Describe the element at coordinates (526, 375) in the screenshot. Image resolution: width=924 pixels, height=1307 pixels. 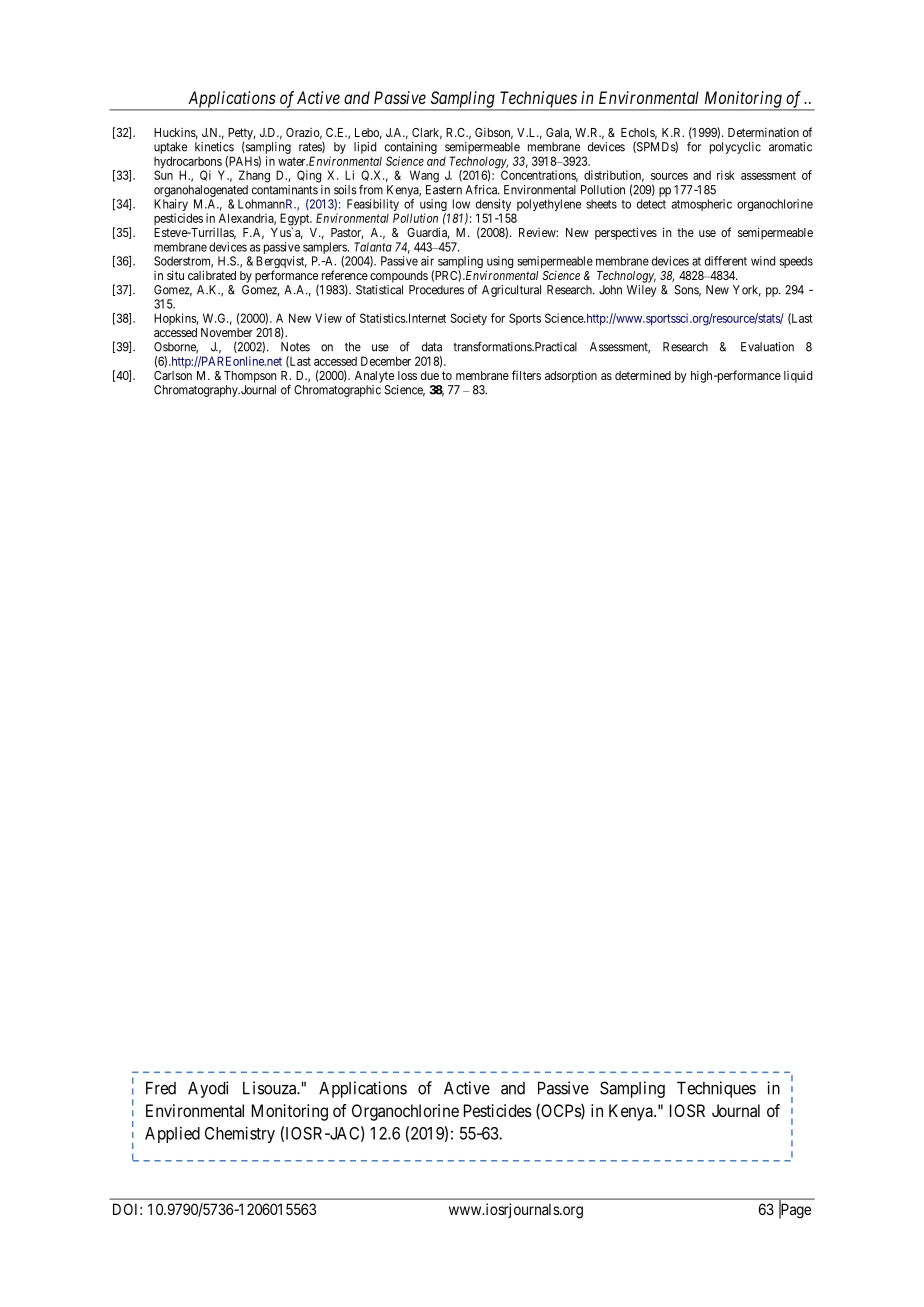
I see `filters` at that location.
